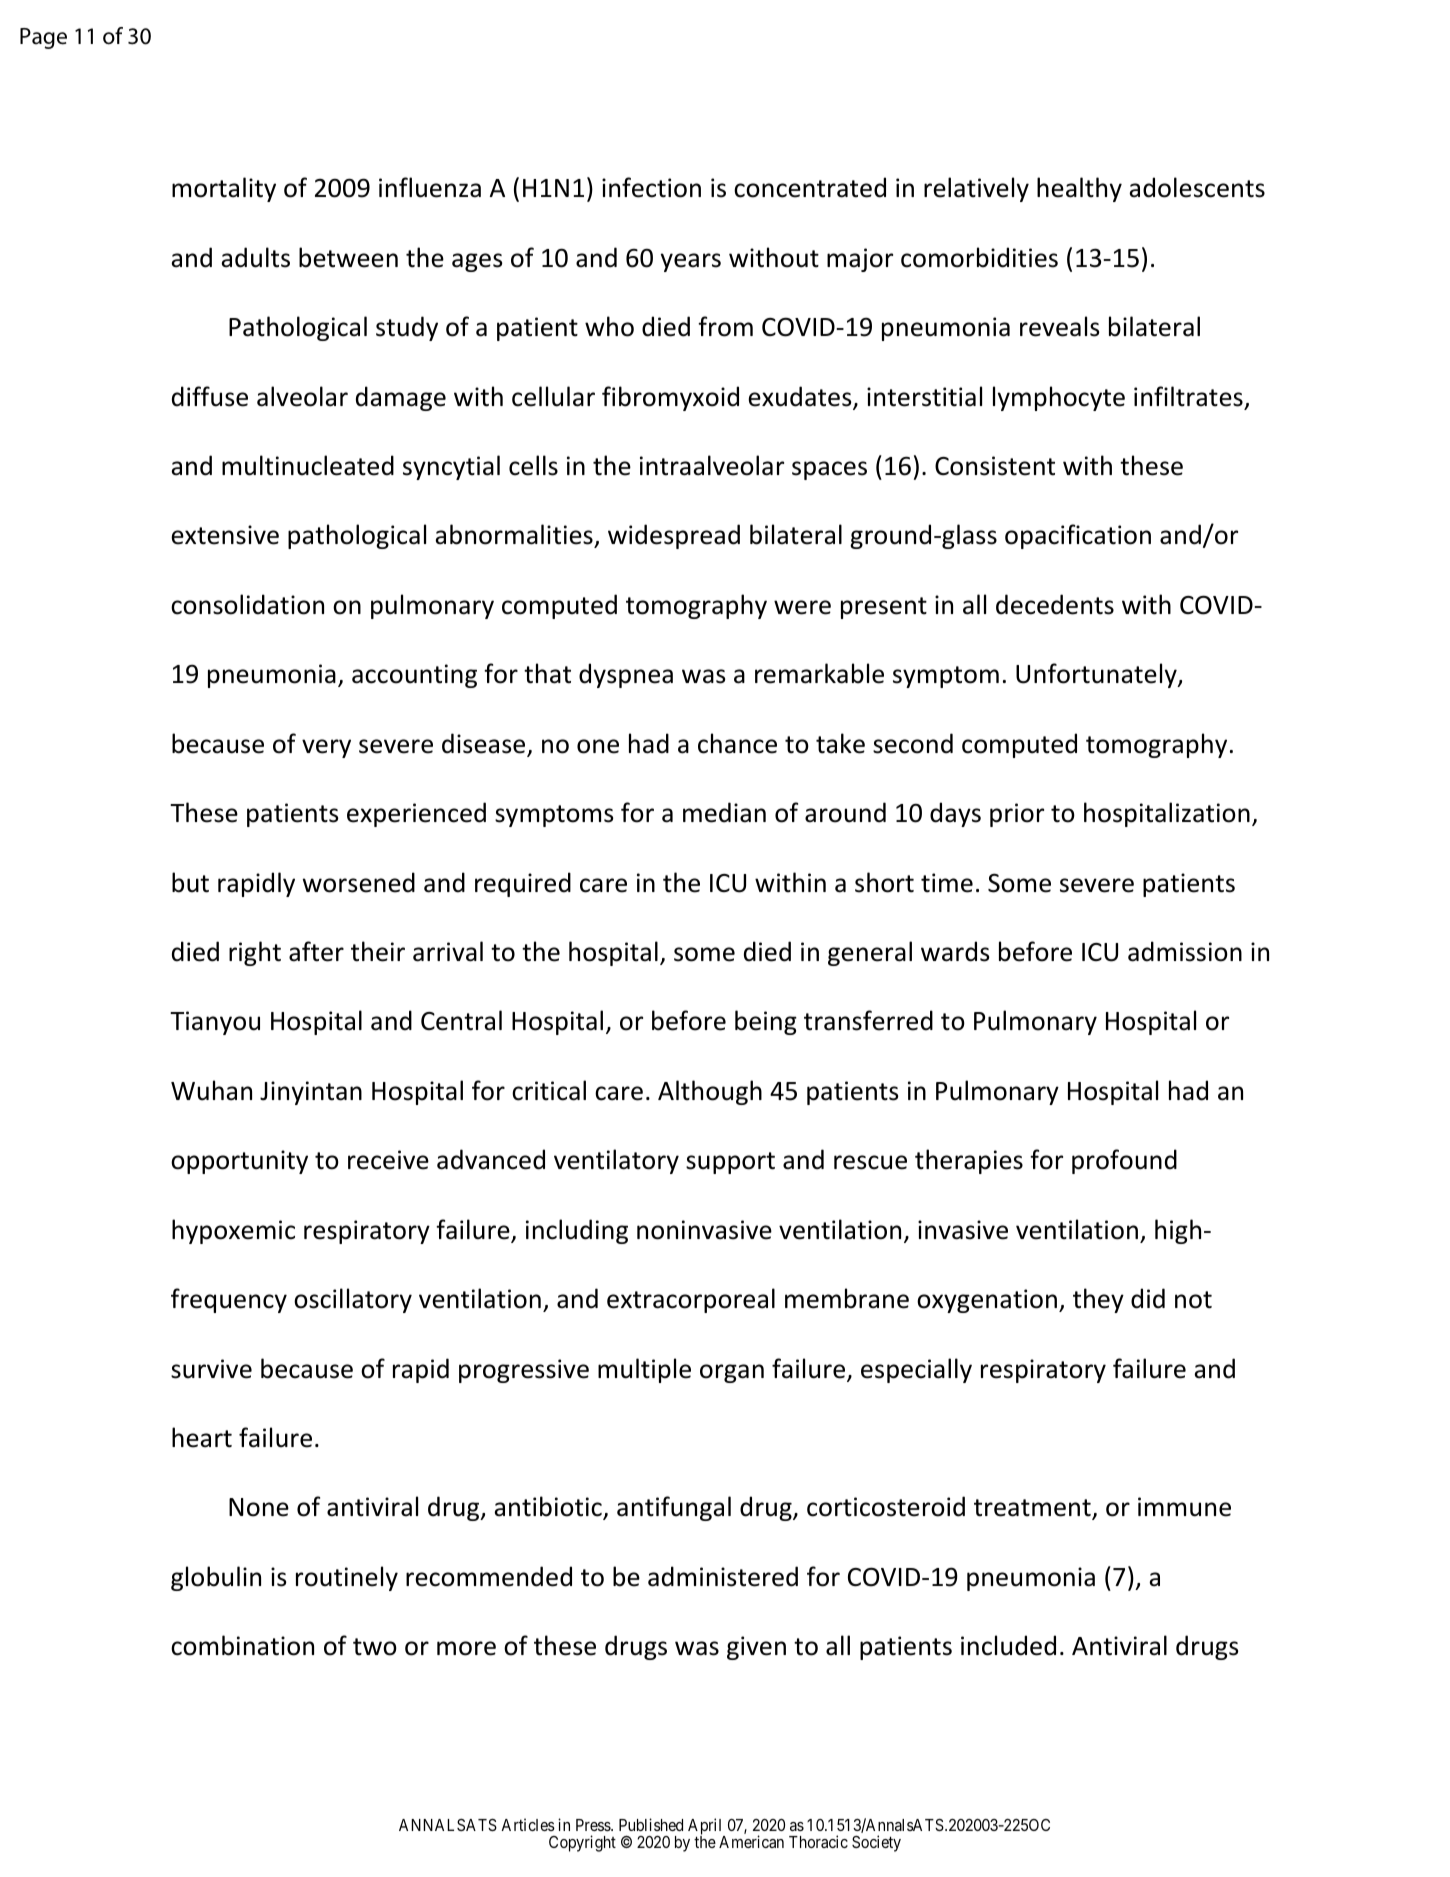  Describe the element at coordinates (955, 951) in the document. I see `wards` at that location.
